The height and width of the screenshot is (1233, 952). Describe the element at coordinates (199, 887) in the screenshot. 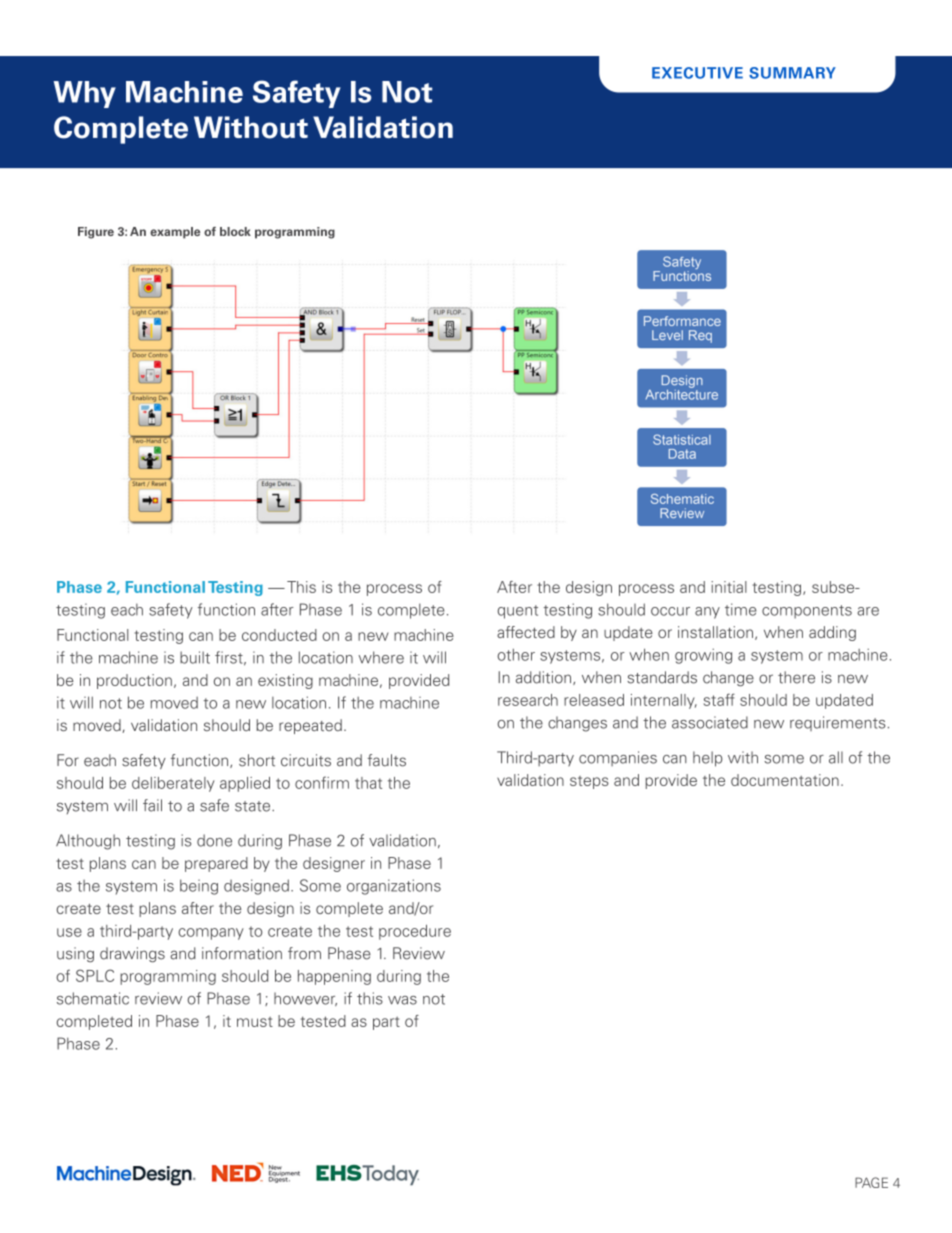

I see `being` at that location.
